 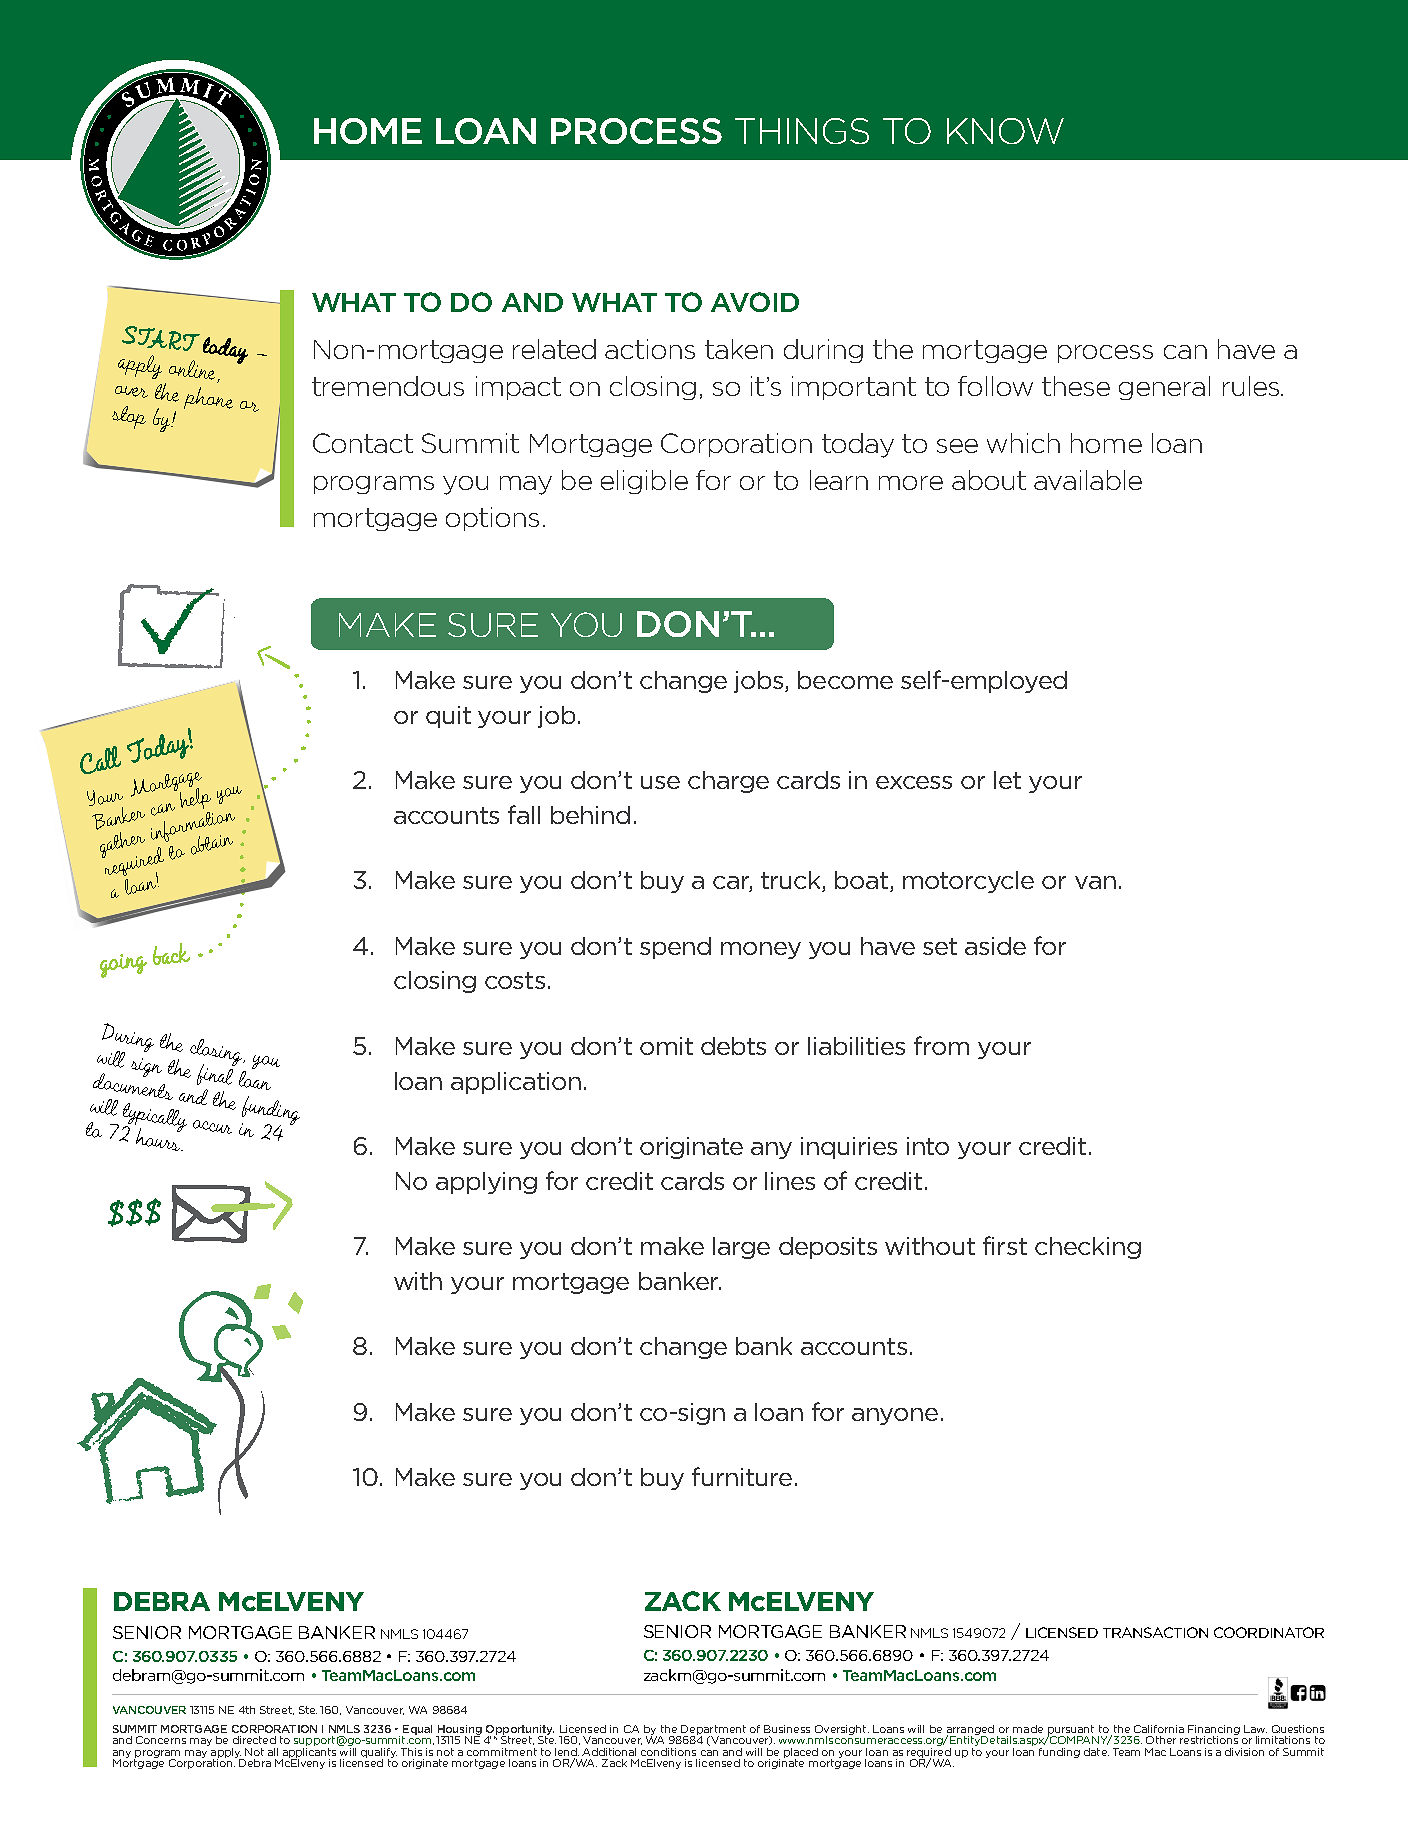 I want to click on money, so click(x=761, y=950).
